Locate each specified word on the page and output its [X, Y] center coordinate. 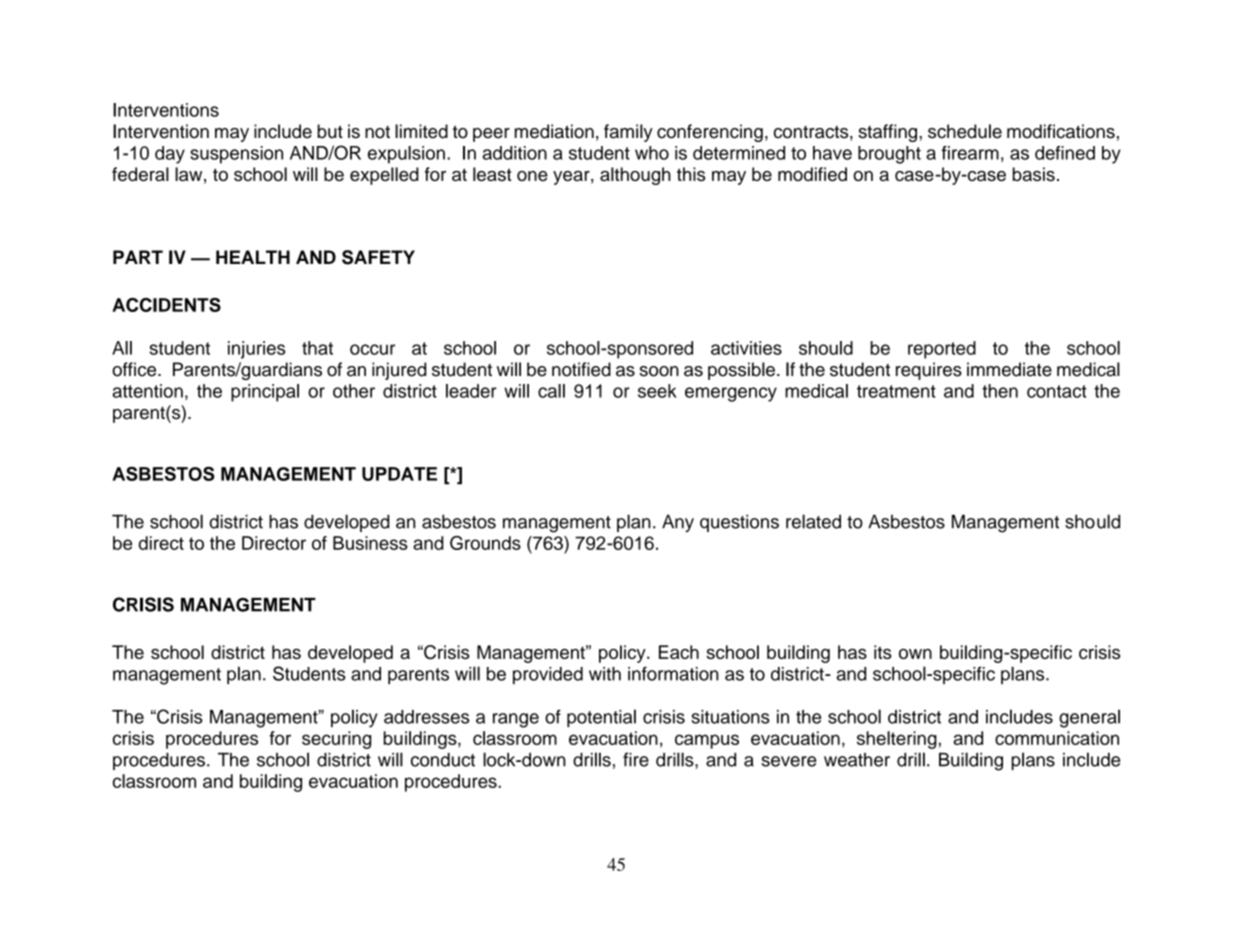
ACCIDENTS [166, 305]
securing [336, 740]
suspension [236, 155]
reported [942, 350]
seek [657, 391]
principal [265, 393]
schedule [965, 131]
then [1000, 391]
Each [679, 652]
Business [370, 543]
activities [746, 348]
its [883, 652]
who [652, 153]
